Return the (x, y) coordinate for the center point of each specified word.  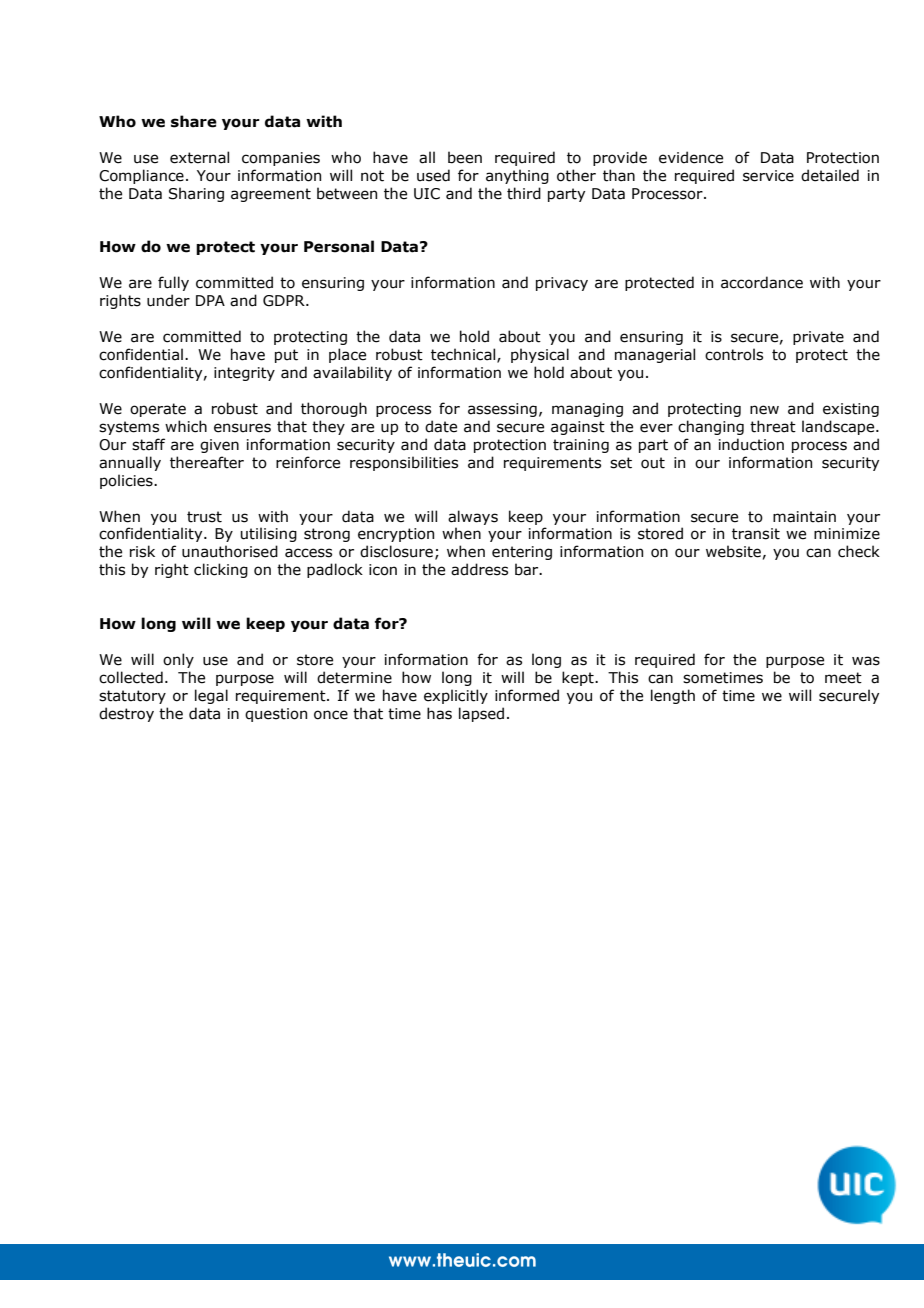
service (768, 176)
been (465, 157)
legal (211, 696)
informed (527, 695)
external (199, 157)
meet (843, 678)
